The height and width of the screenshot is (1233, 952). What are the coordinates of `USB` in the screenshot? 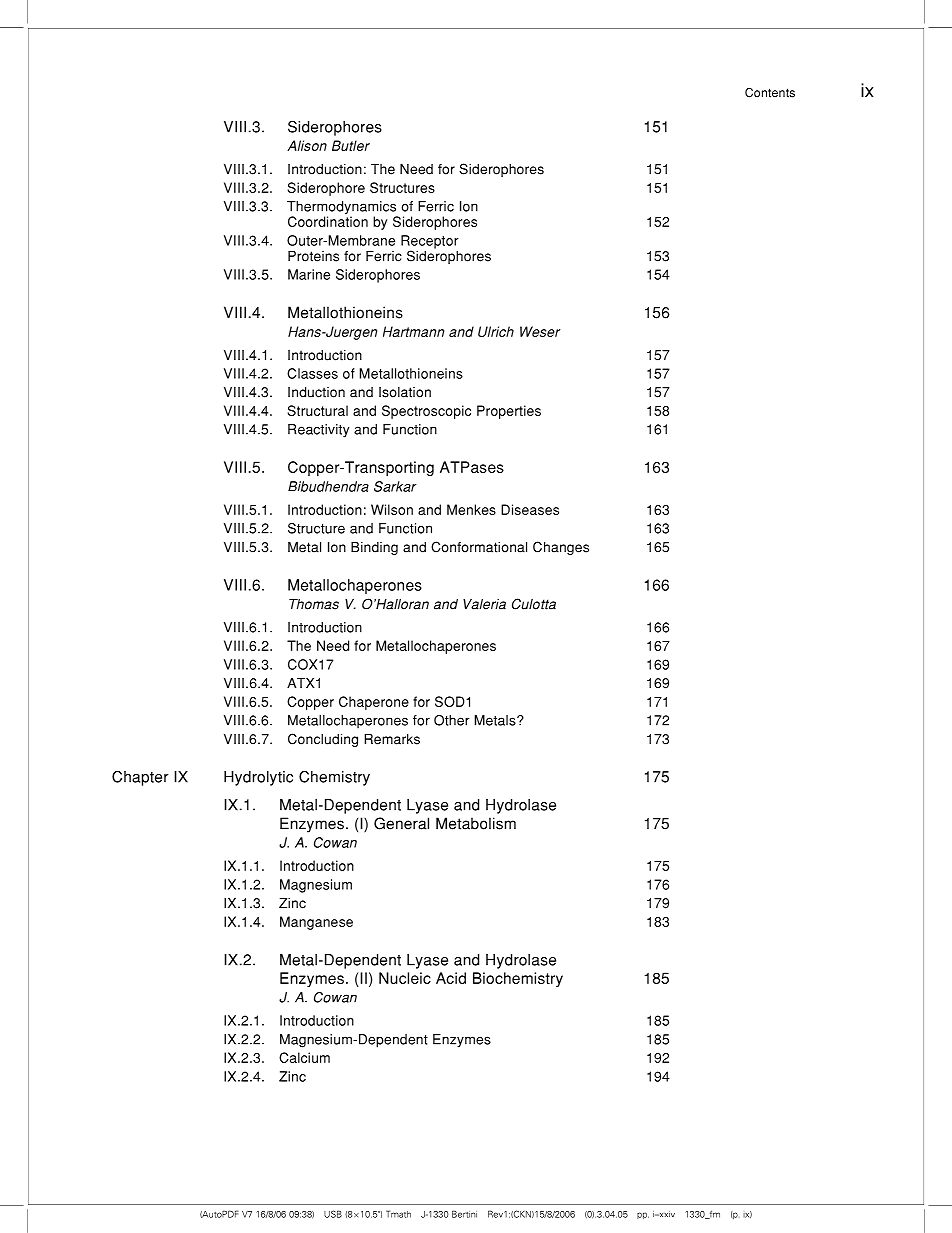 It's located at (333, 1214).
